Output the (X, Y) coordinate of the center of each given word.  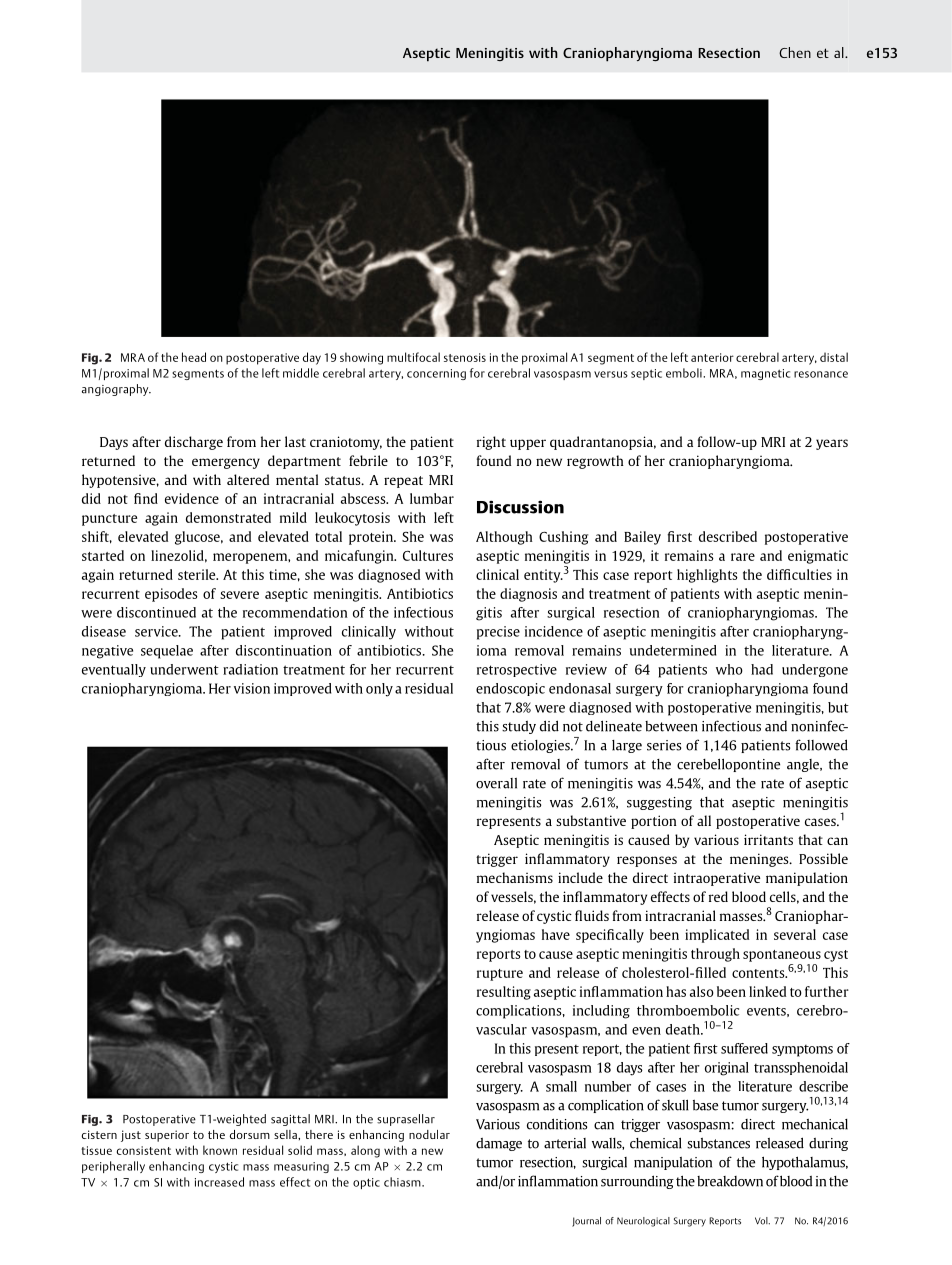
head (194, 357)
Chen (795, 52)
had (762, 669)
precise (498, 633)
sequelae (167, 652)
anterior (712, 357)
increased (219, 1182)
